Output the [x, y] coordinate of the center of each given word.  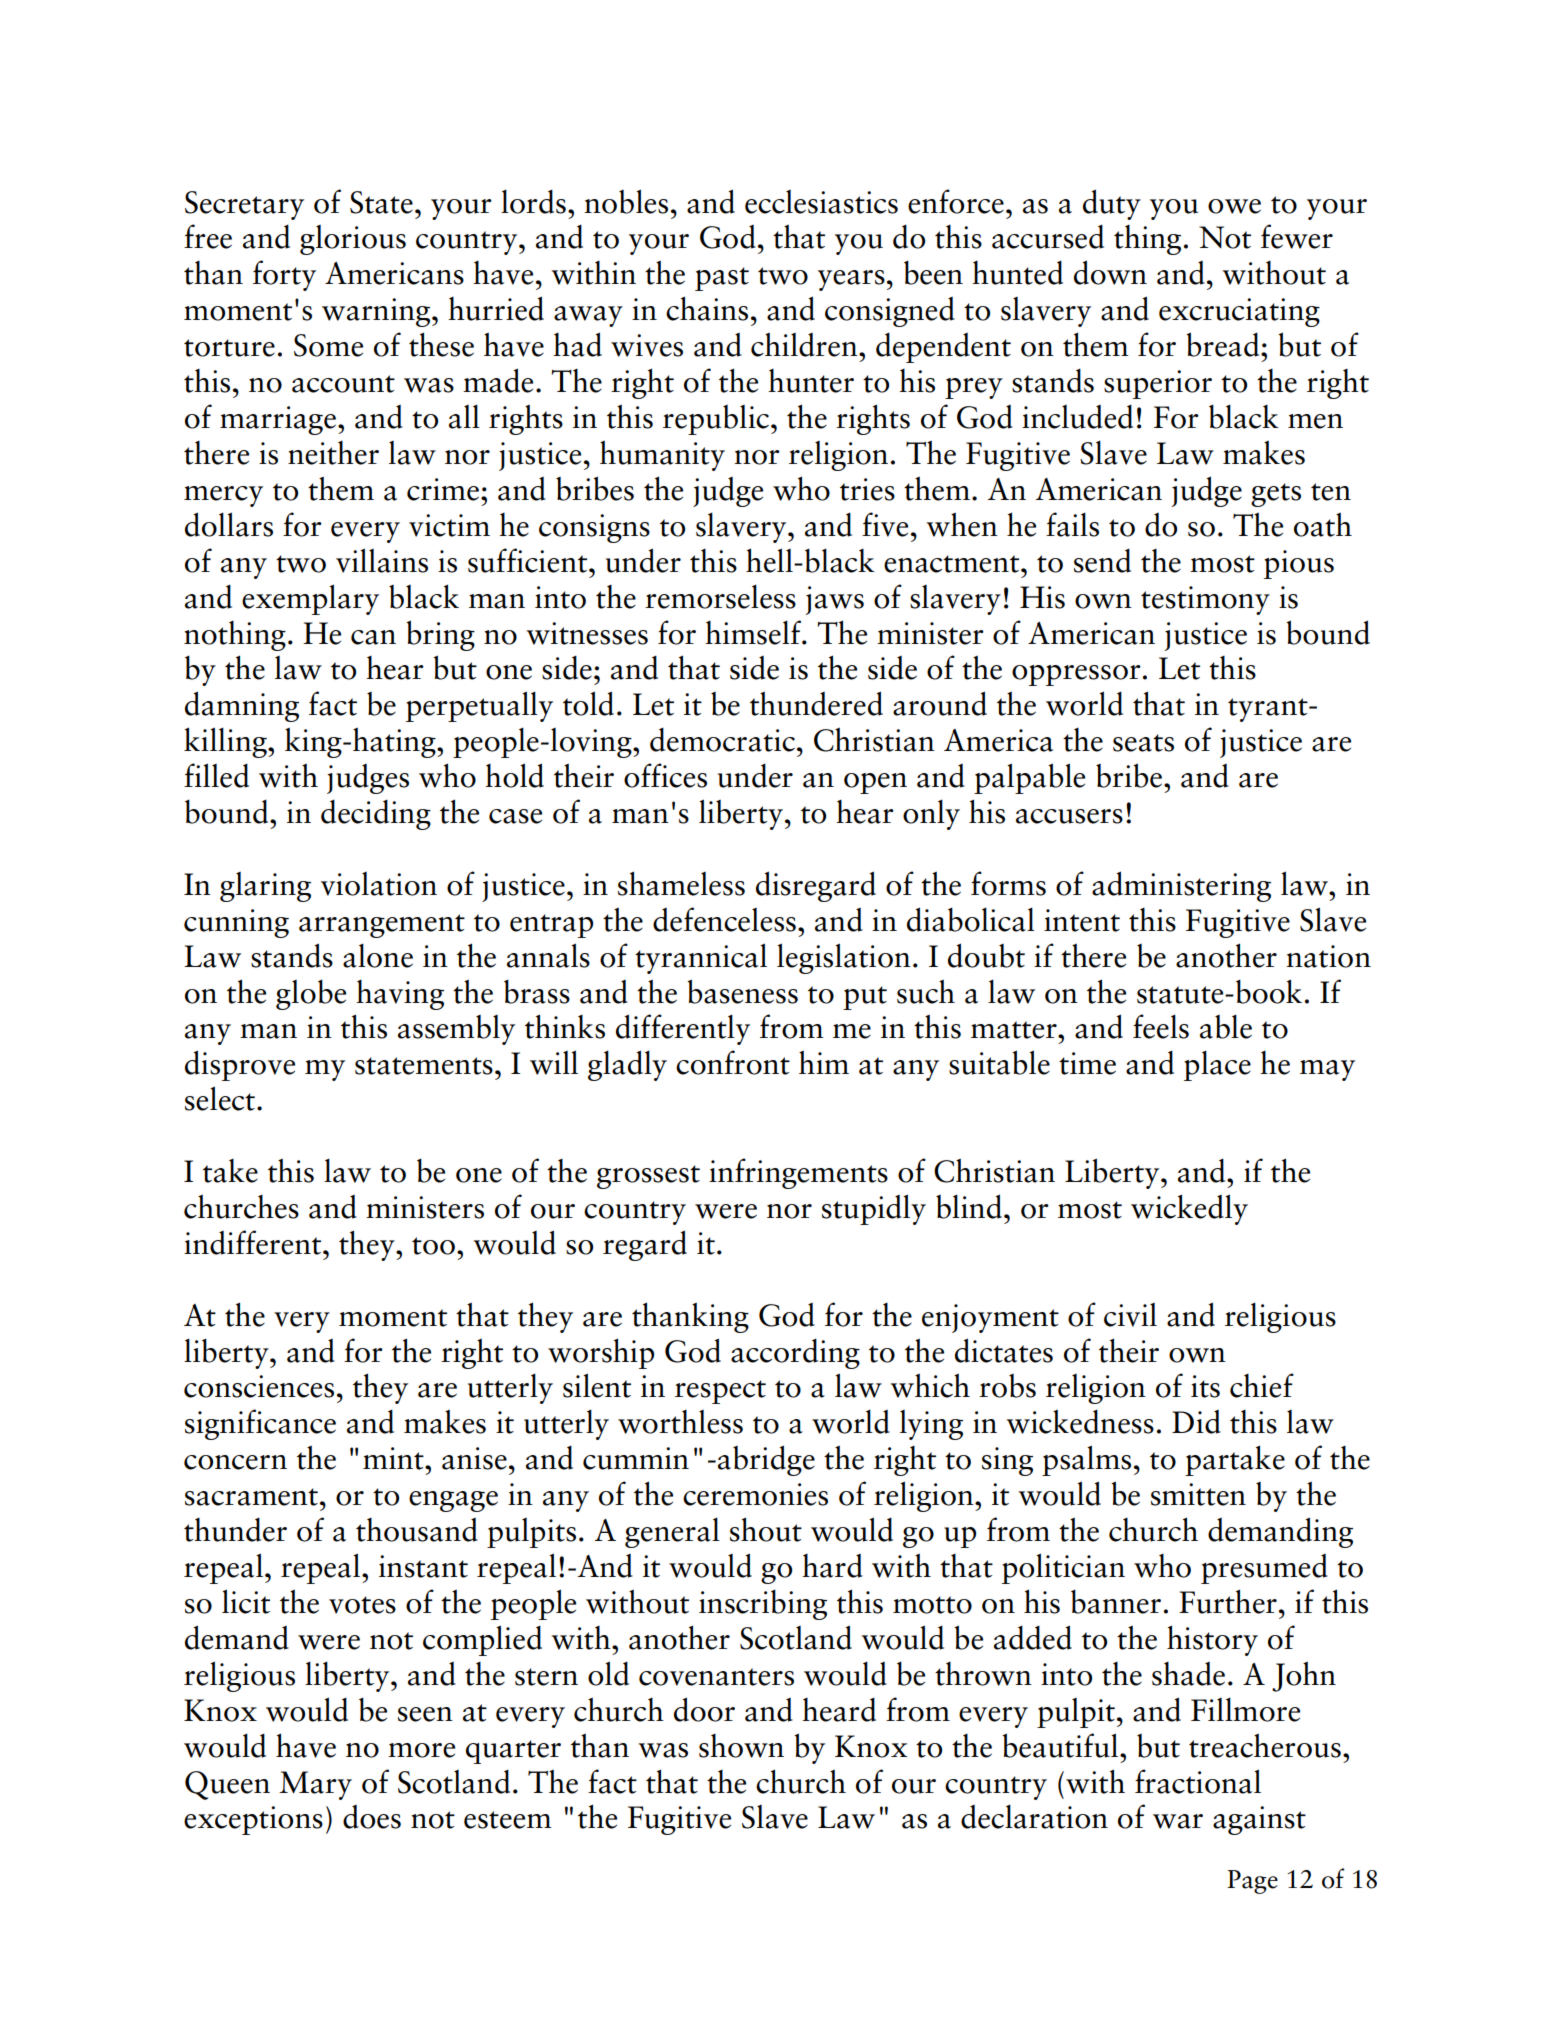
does [372, 1817]
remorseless [720, 596]
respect [720, 1392]
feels [1161, 1026]
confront [733, 1062]
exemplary [310, 599]
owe [1234, 206]
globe [311, 994]
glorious [353, 240]
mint [394, 1458]
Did [1196, 1422]
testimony [1205, 600]
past [722, 279]
